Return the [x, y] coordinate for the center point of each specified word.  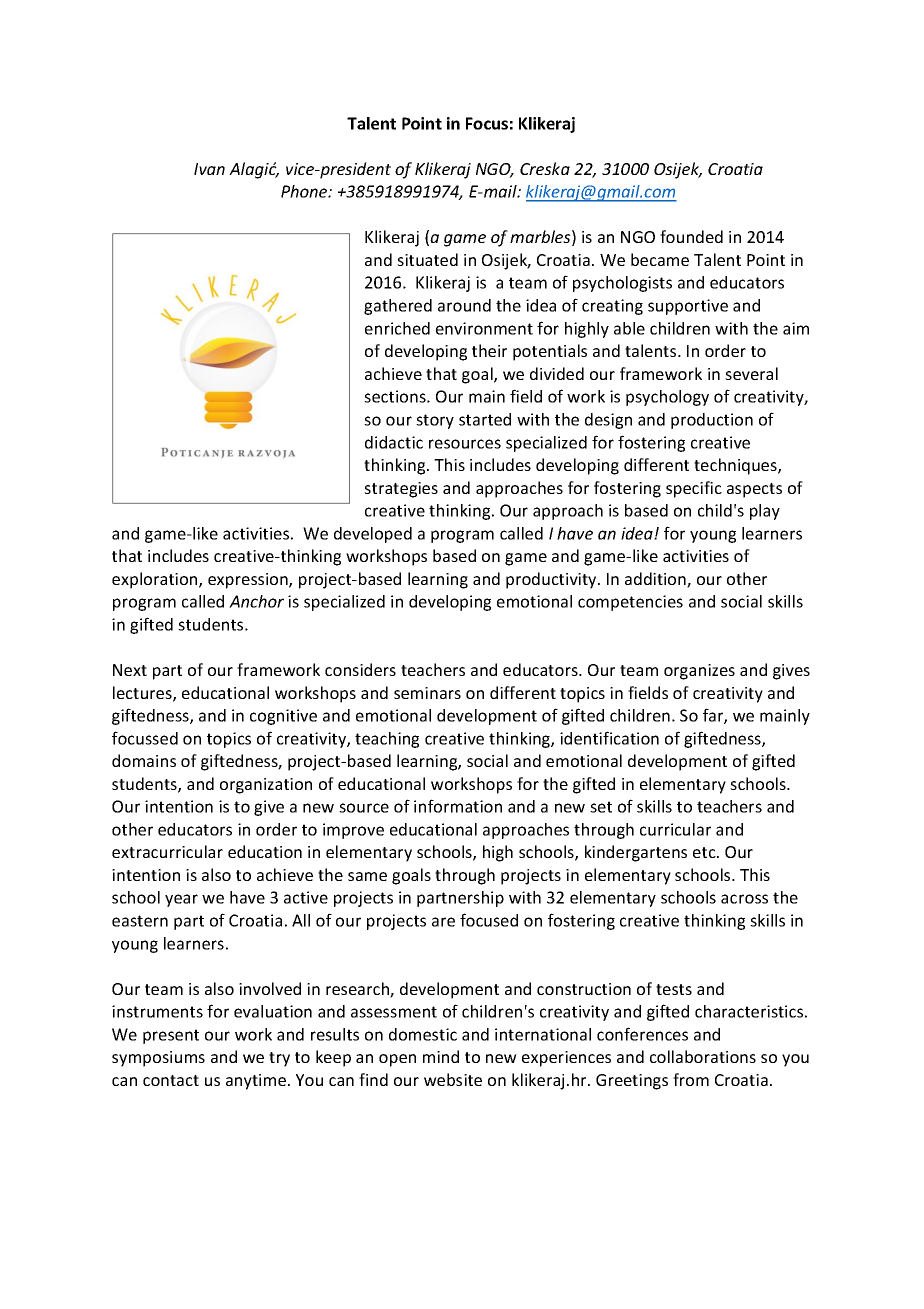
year [181, 900]
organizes [699, 672]
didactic [394, 442]
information [458, 806]
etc [705, 852]
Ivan [209, 169]
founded [691, 236]
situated [427, 259]
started [485, 419]
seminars [427, 693]
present [171, 1036]
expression [249, 581]
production [712, 421]
